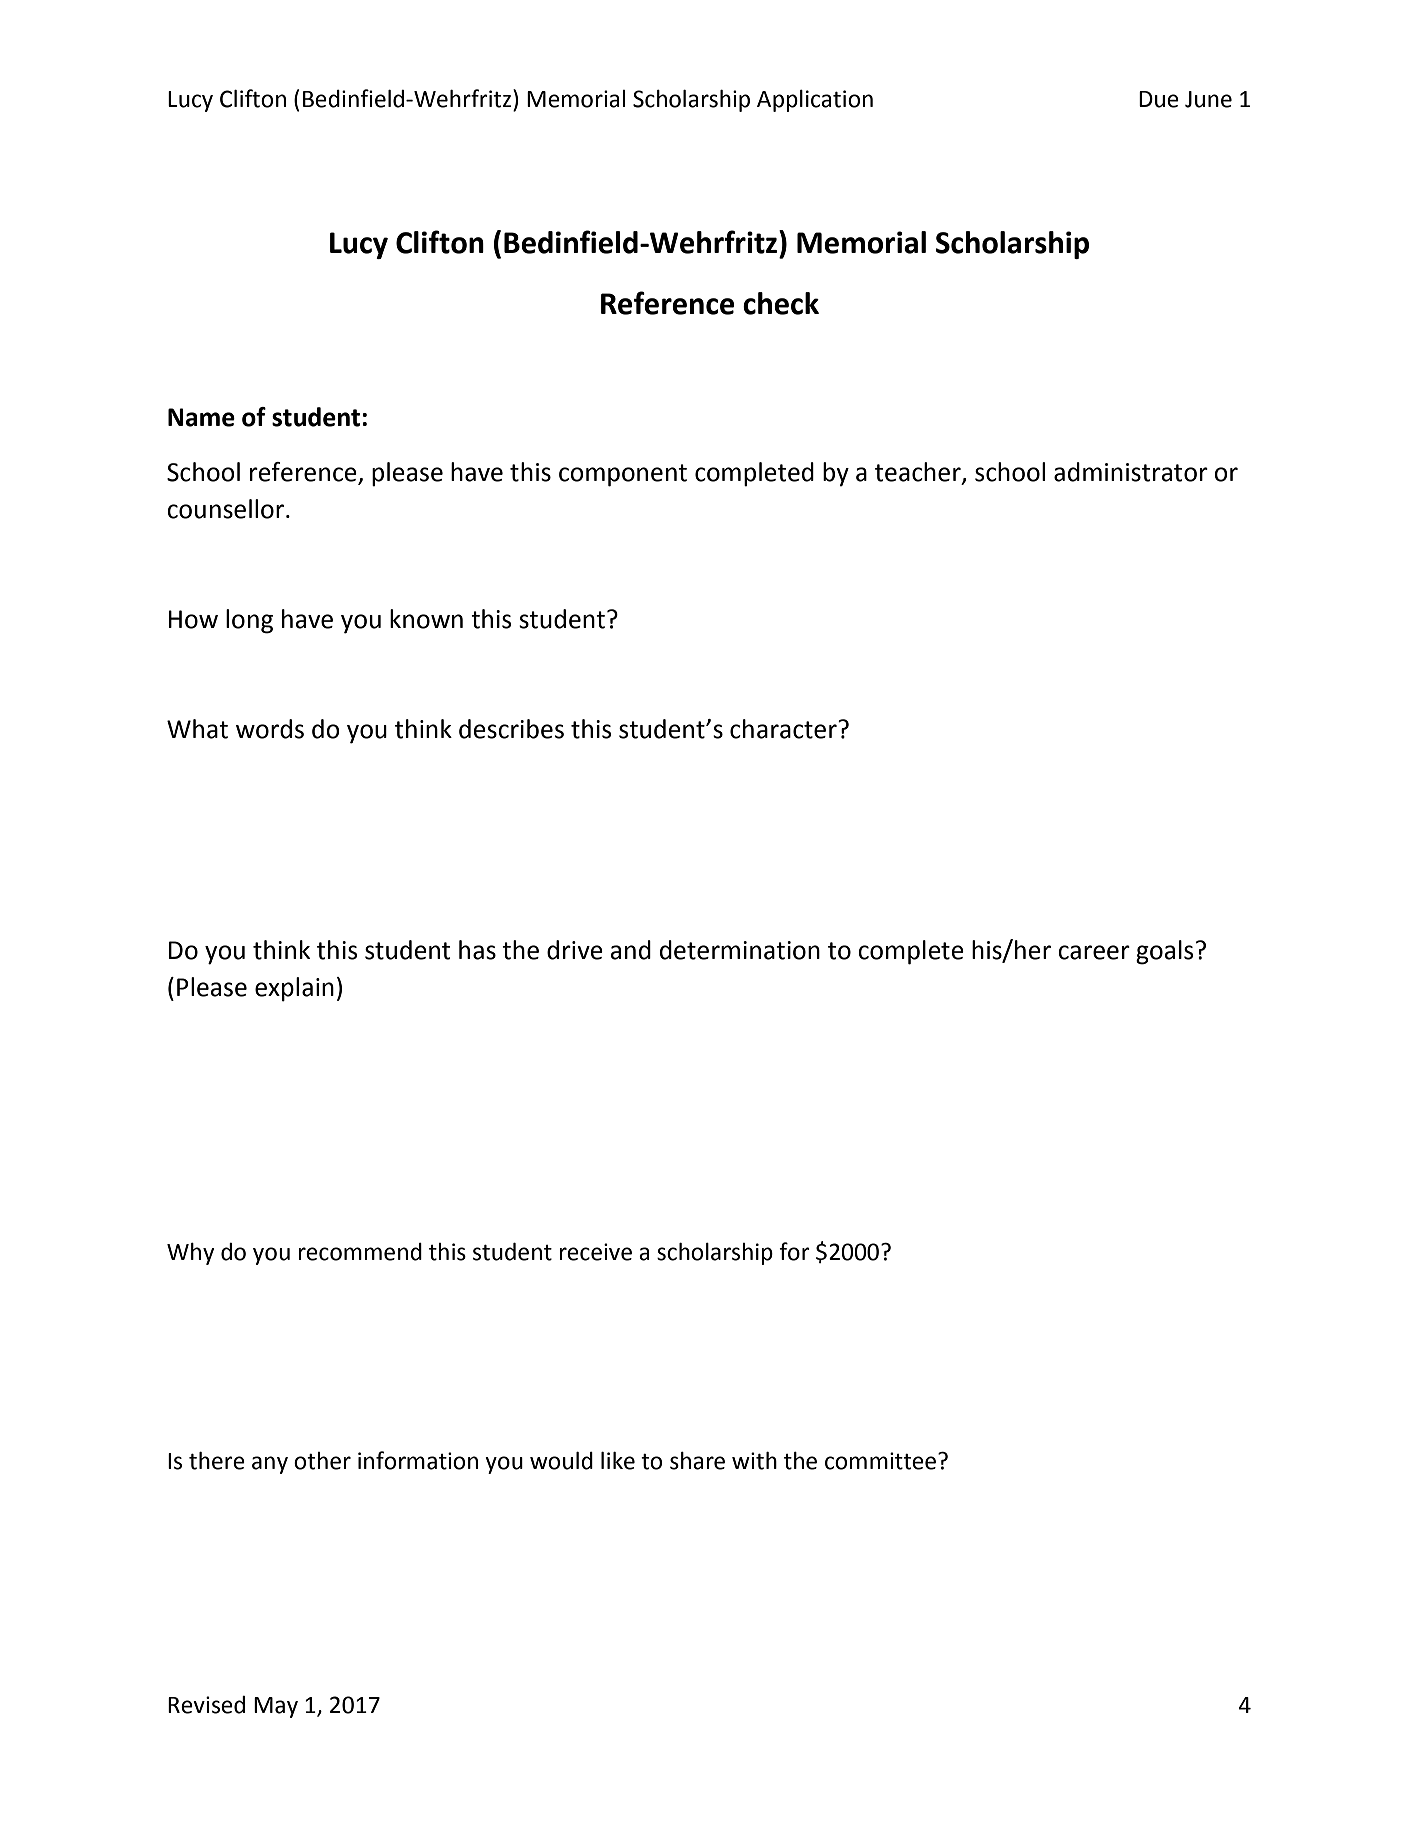 The width and height of the page is (1418, 1835). What do you see at coordinates (276, 1707) in the page?
I see `May` at bounding box center [276, 1707].
